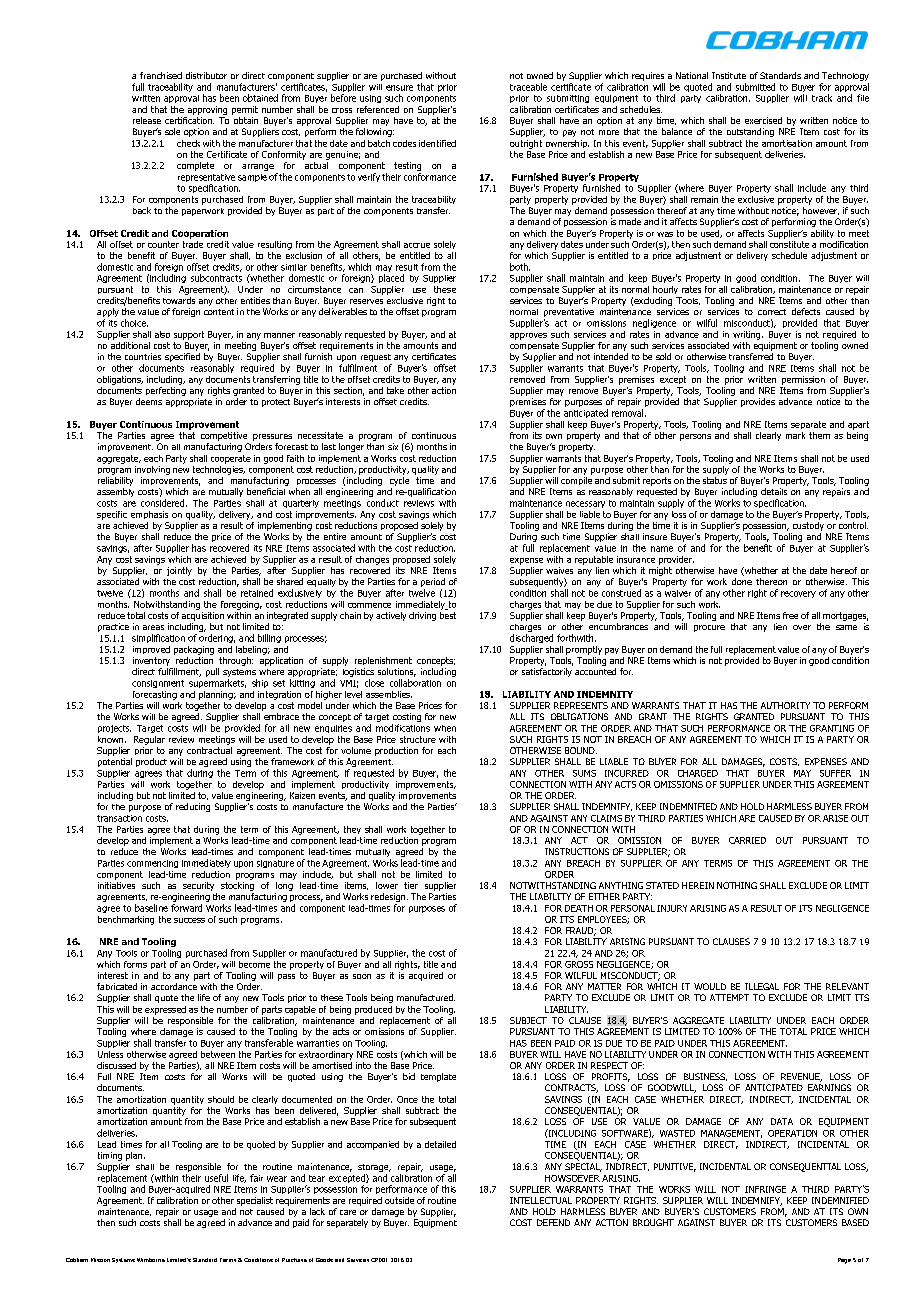  I want to click on useful, so click(216, 1178).
